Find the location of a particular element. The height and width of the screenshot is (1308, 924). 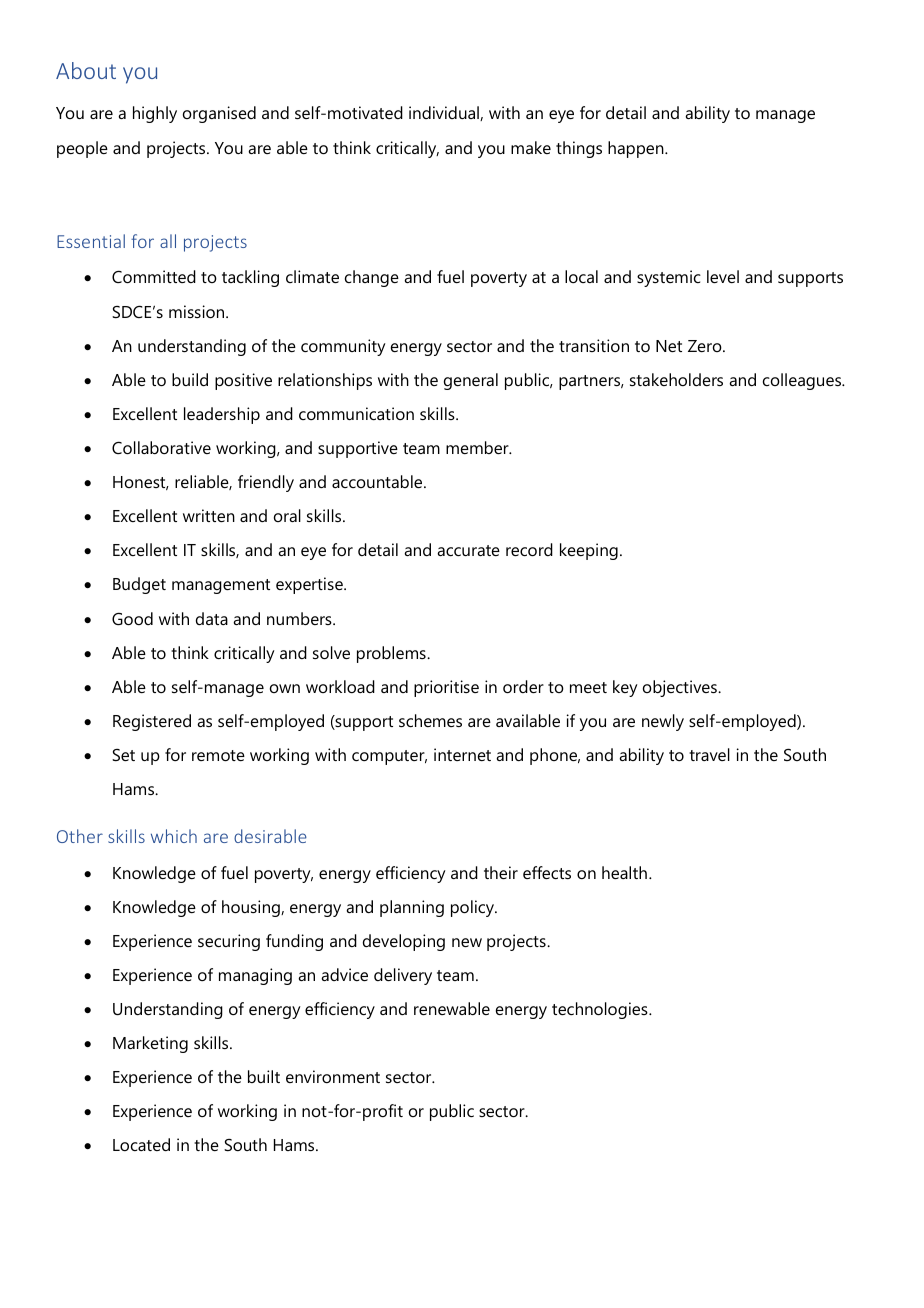

problems is located at coordinates (392, 654).
